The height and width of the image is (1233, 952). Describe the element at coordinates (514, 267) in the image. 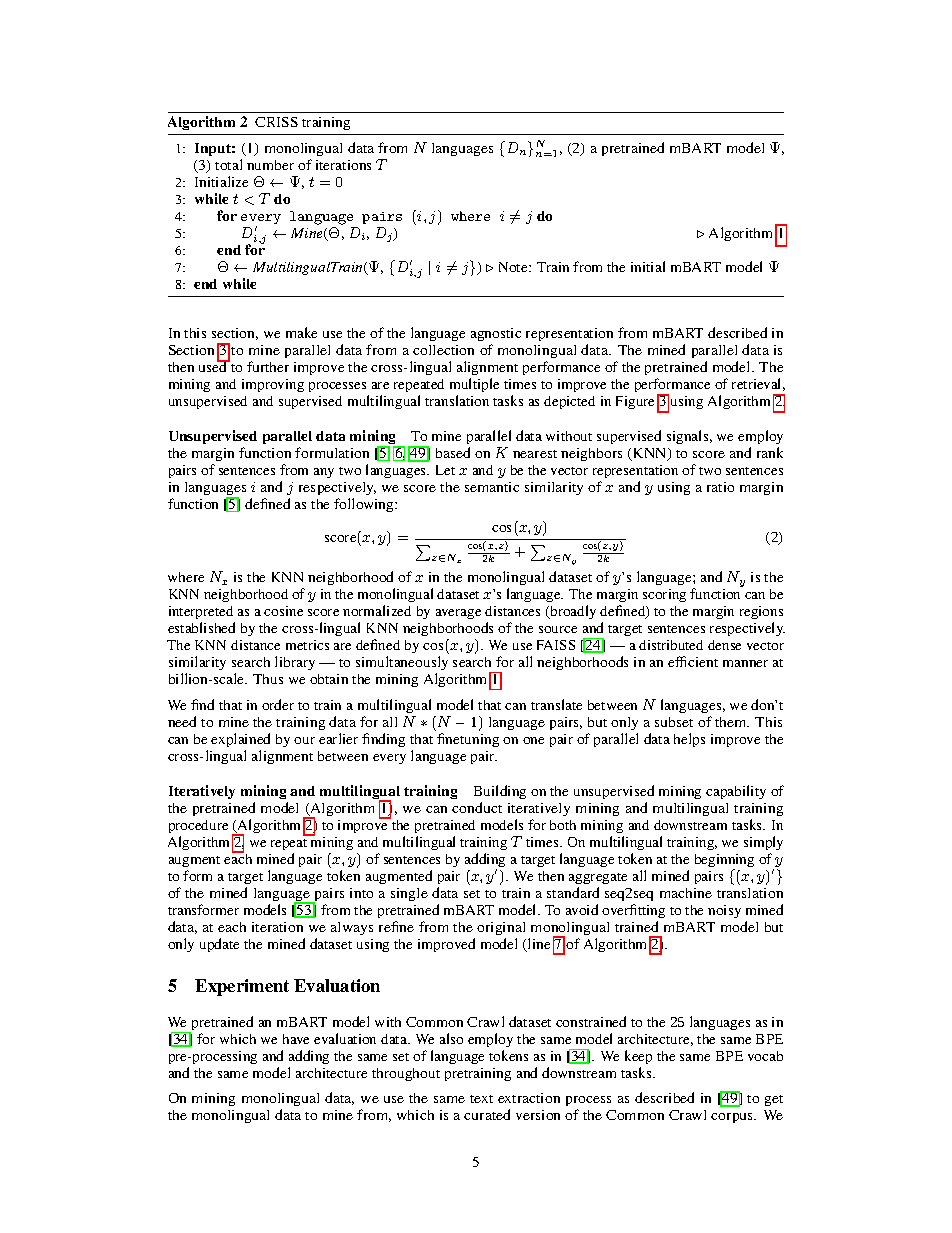

I see `Note` at that location.
